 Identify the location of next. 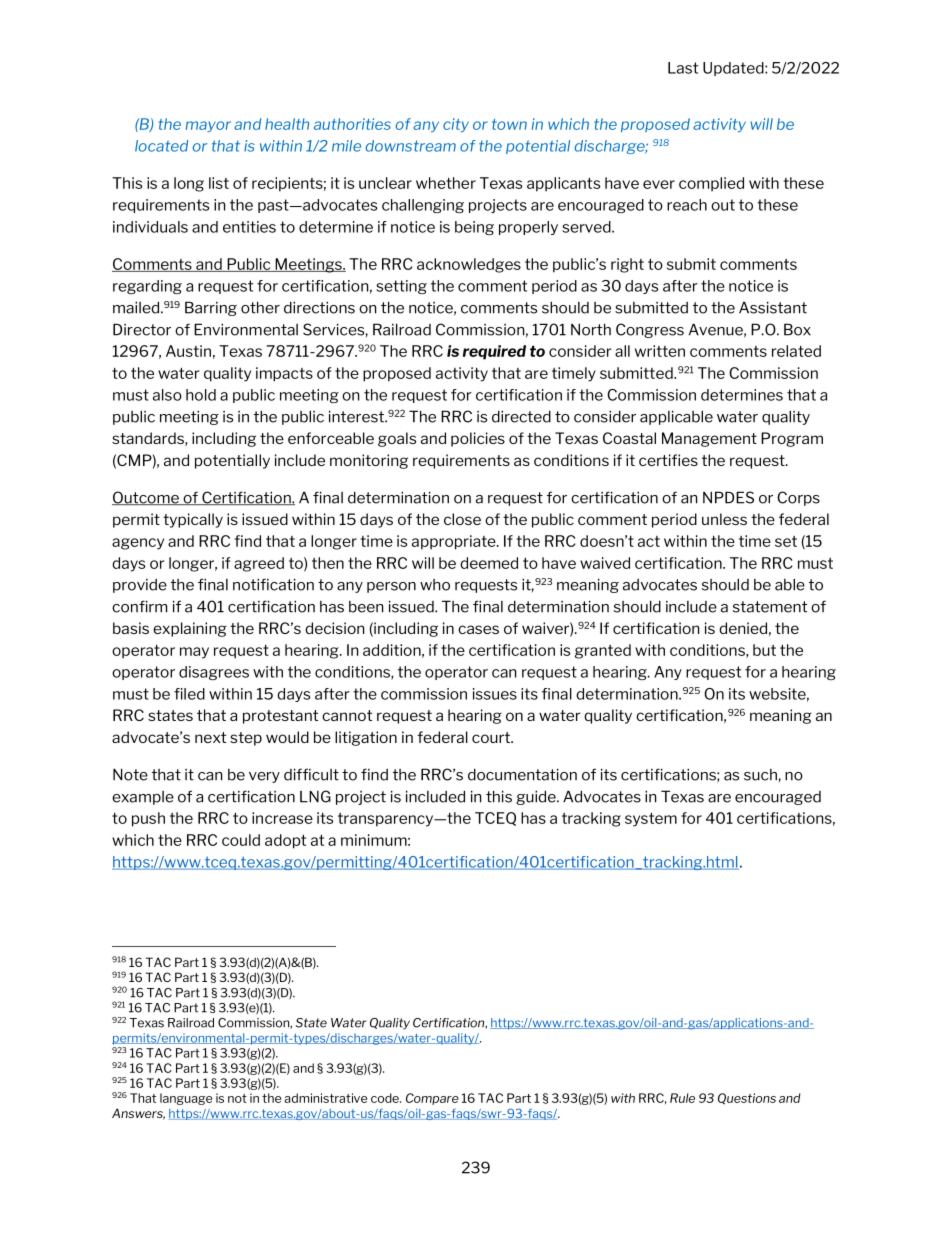
(210, 737).
